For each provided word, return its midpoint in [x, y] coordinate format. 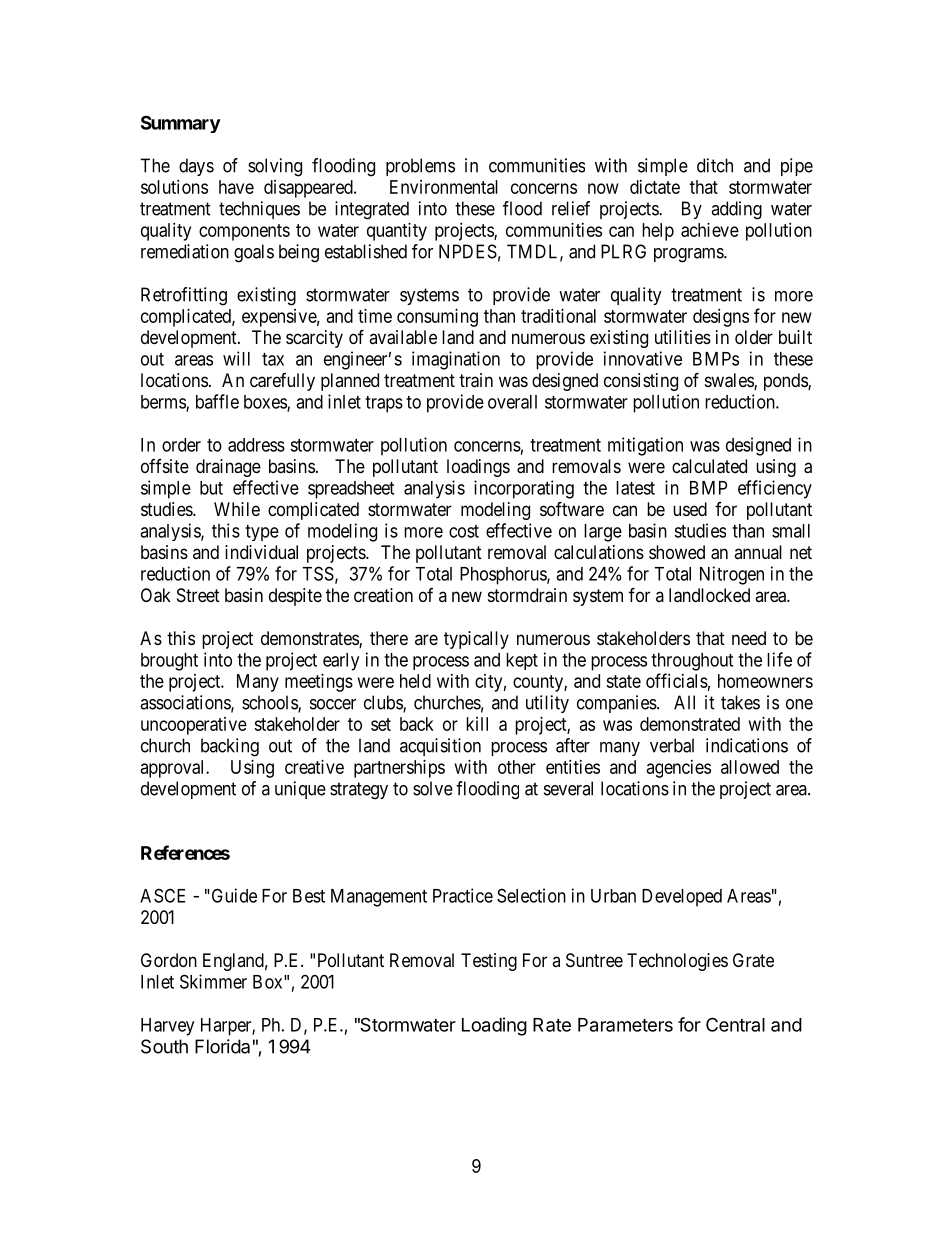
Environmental [444, 187]
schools [270, 703]
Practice [463, 895]
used [690, 509]
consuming [437, 318]
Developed [682, 898]
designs [721, 318]
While [237, 509]
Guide [233, 895]
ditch [715, 165]
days [196, 167]
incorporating [524, 489]
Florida [222, 1046]
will [236, 358]
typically [476, 640]
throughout [692, 662]
